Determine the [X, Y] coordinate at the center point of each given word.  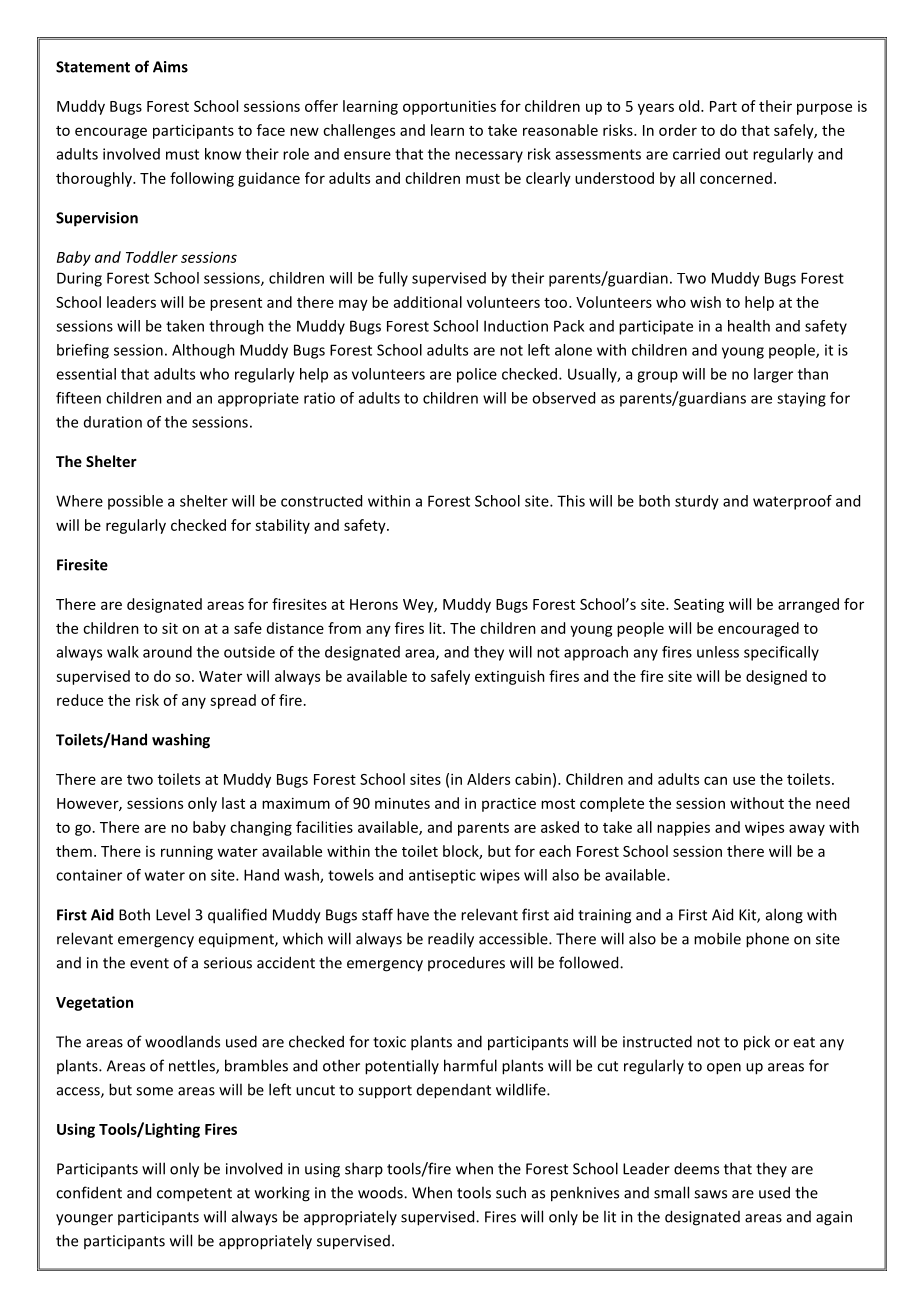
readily [451, 940]
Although [203, 351]
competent [194, 1195]
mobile [717, 938]
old [690, 106]
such [511, 1192]
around [167, 652]
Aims [170, 67]
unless [718, 652]
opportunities [449, 107]
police [477, 375]
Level [173, 914]
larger [773, 375]
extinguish [510, 677]
